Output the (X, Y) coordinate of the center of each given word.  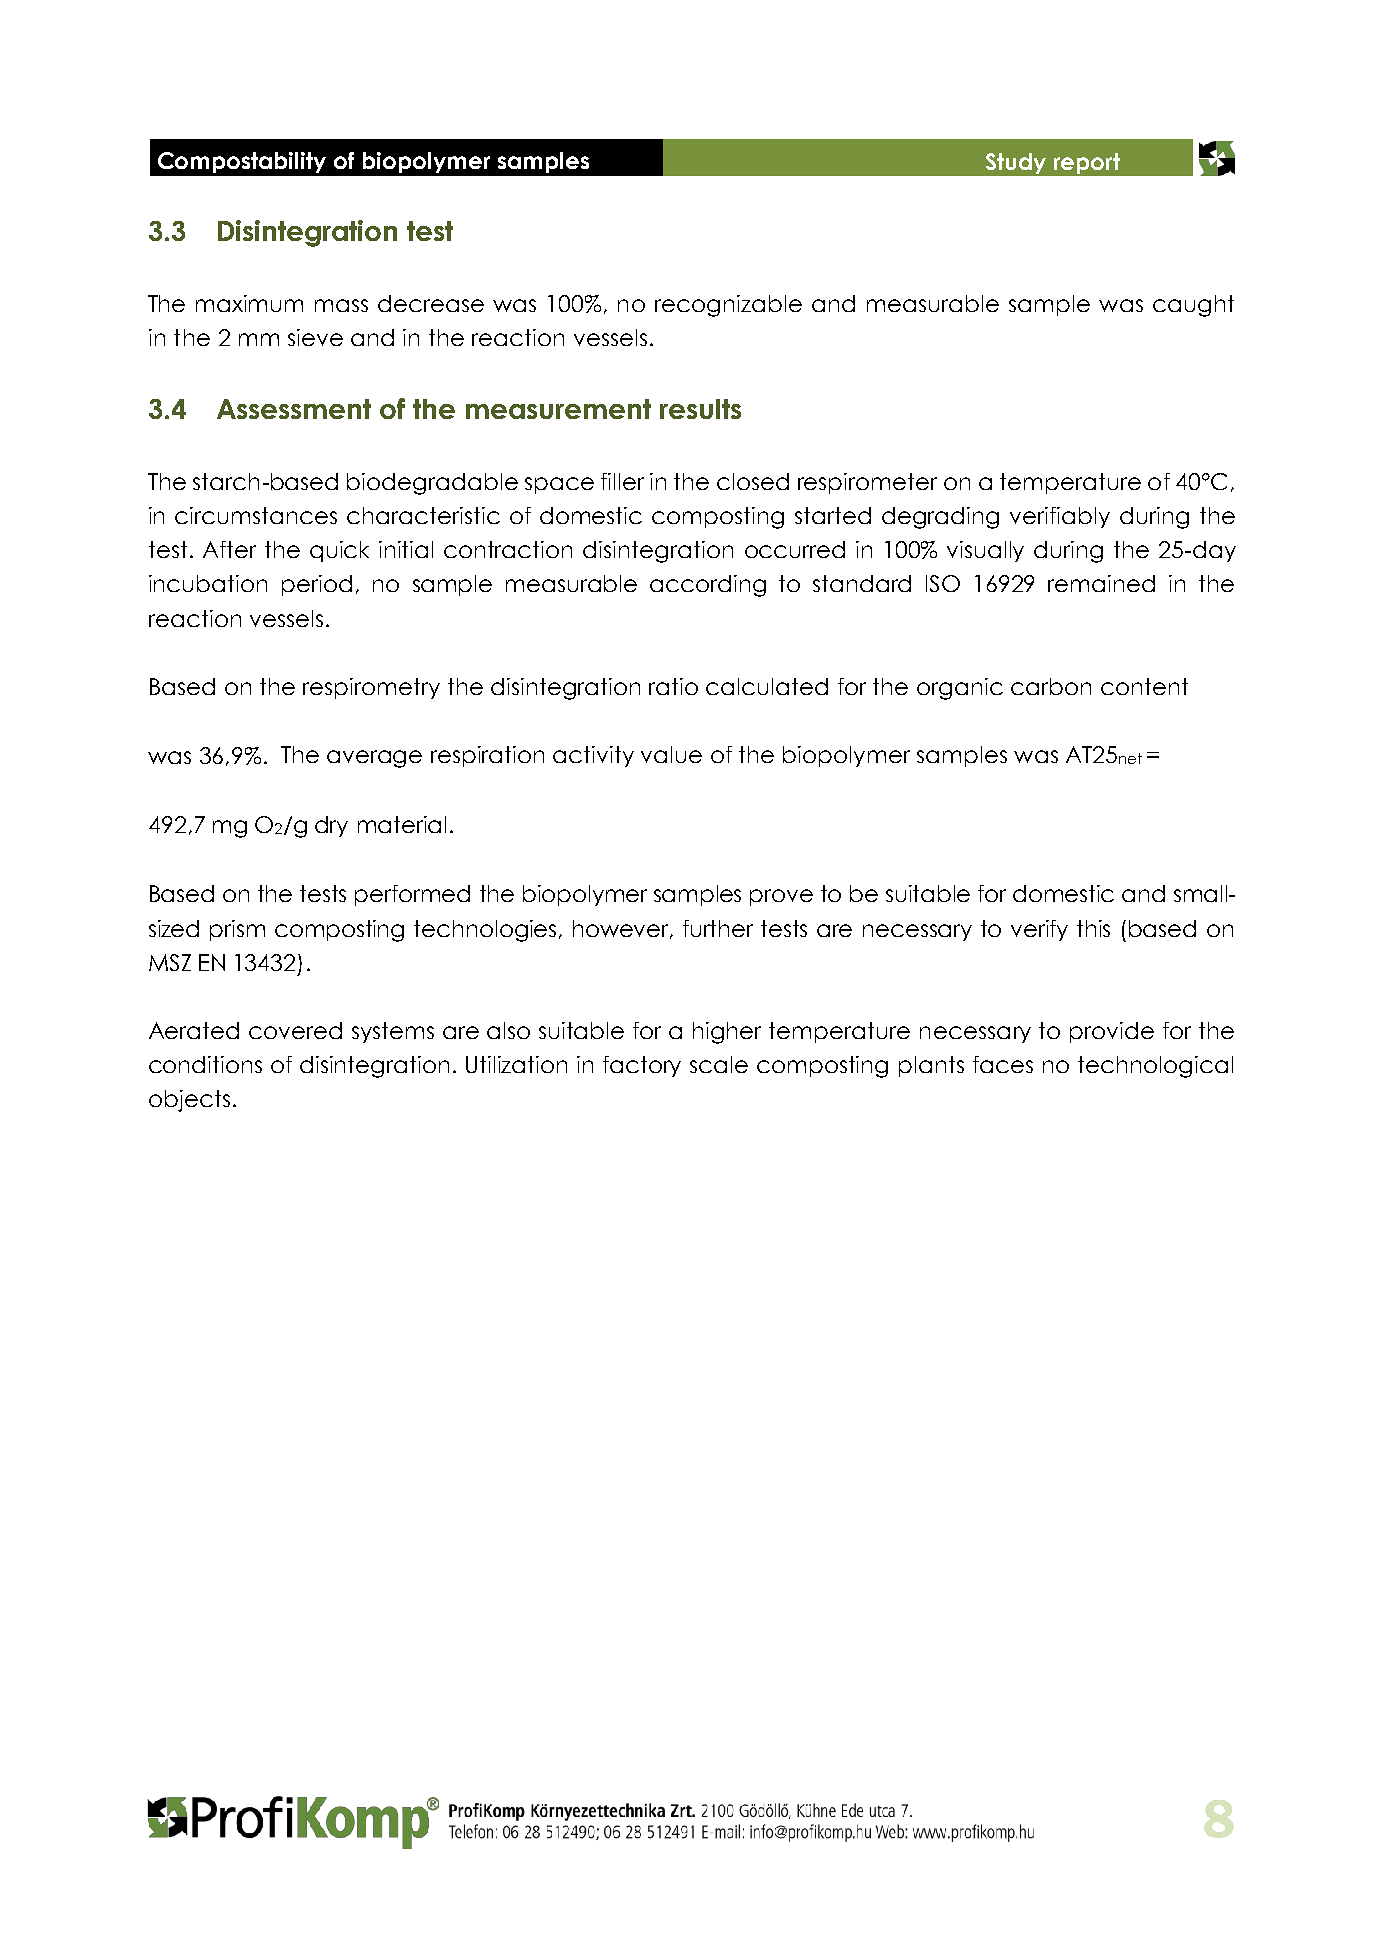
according (708, 586)
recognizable (728, 306)
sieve (315, 337)
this (1093, 928)
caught (1193, 306)
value (671, 754)
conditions (205, 1064)
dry (331, 826)
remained (1101, 583)
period (317, 585)
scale (719, 1064)
